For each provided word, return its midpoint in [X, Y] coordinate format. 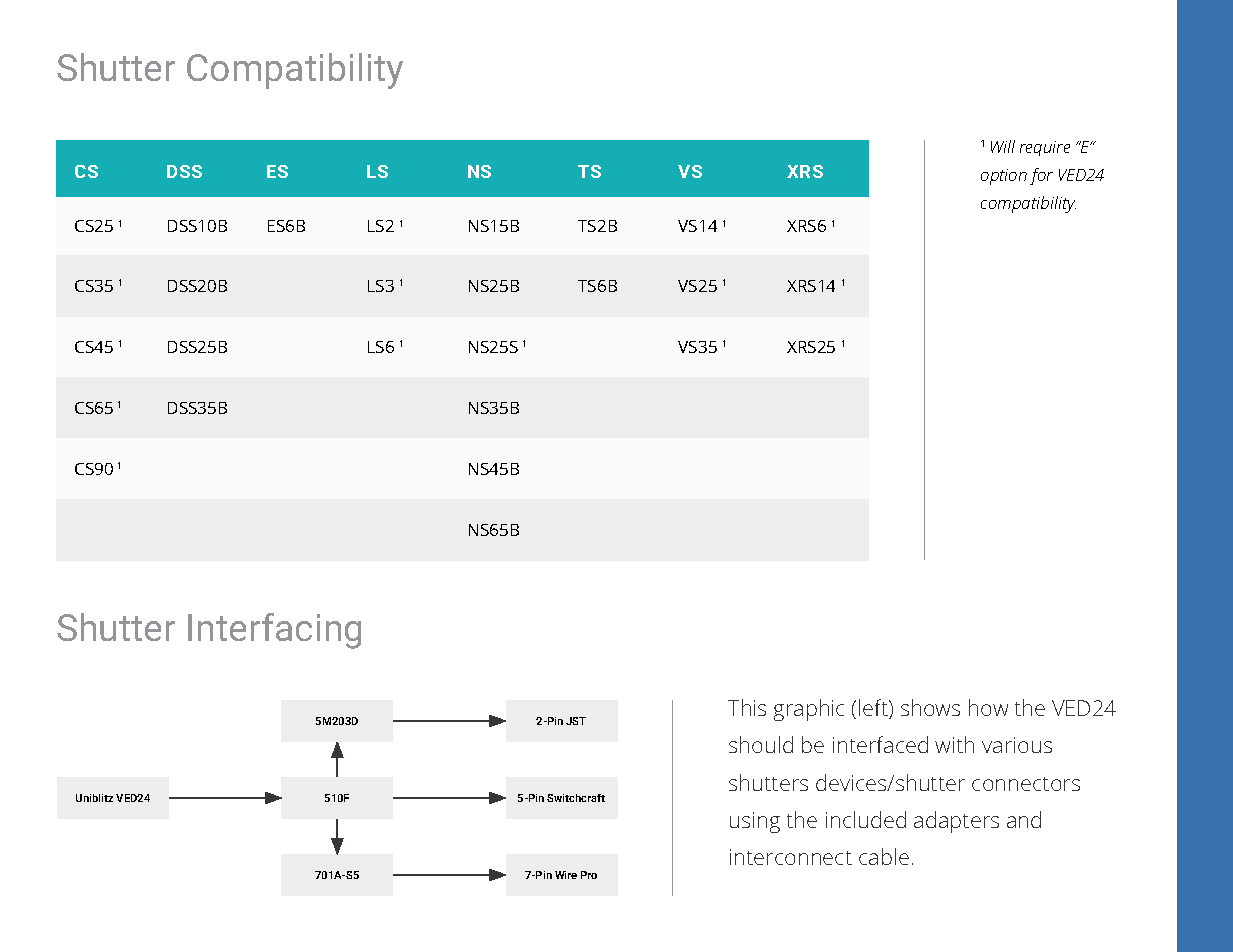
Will [1003, 146]
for [1041, 176]
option [1004, 177]
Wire [566, 875]
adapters [956, 822]
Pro [589, 875]
